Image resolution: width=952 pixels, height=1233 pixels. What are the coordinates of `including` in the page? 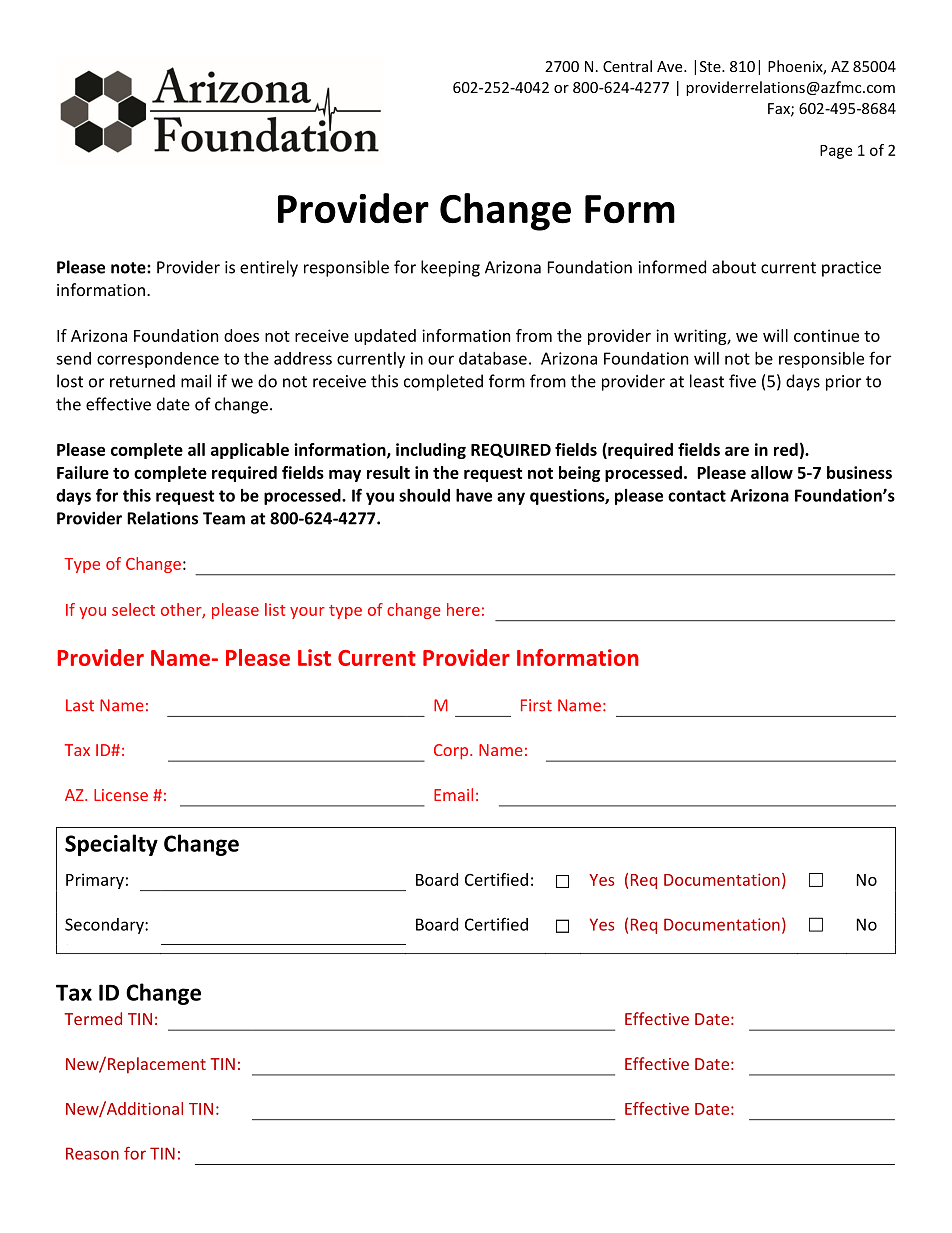 It's located at (431, 451).
